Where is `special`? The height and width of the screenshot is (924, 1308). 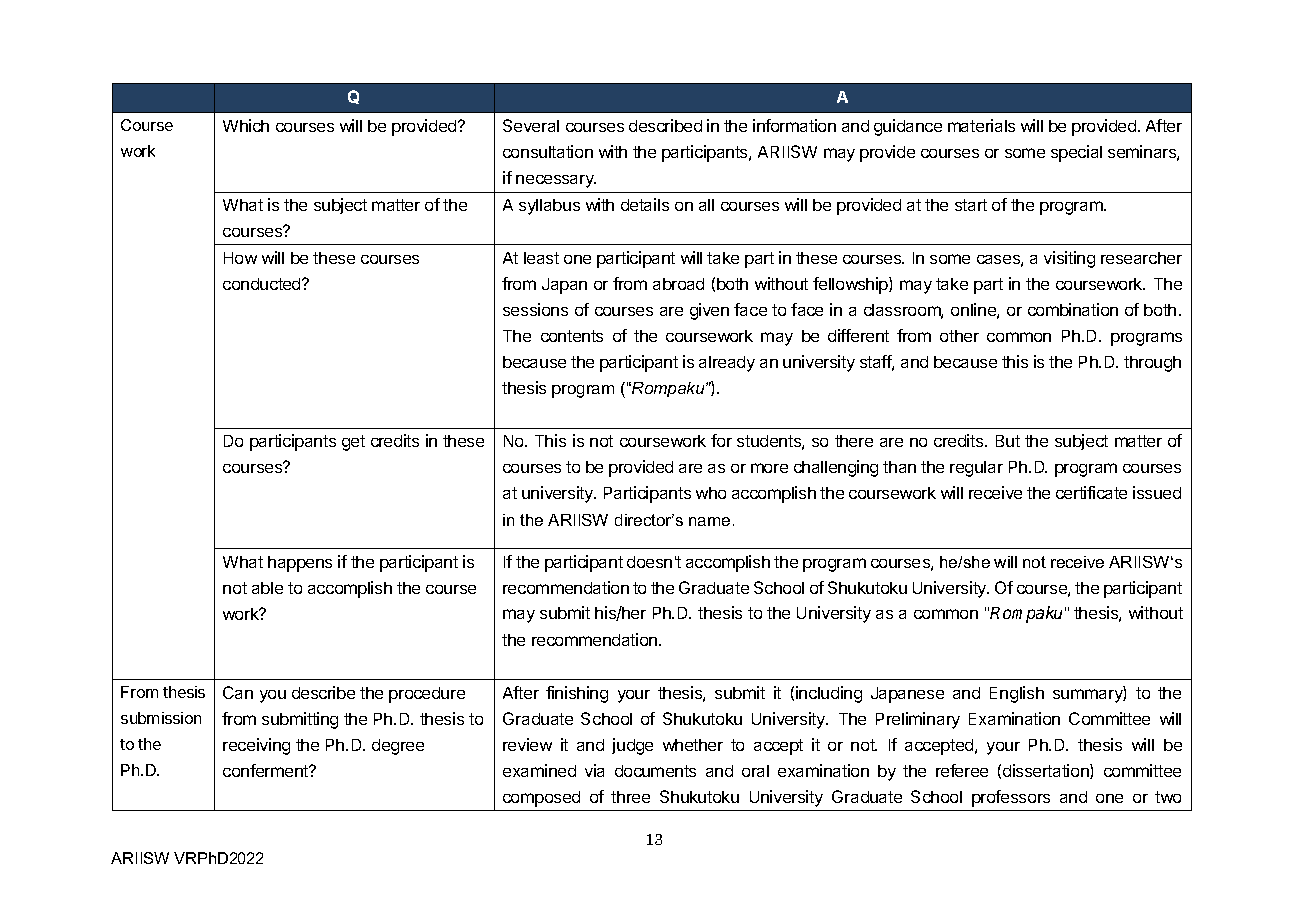 special is located at coordinates (1076, 153).
